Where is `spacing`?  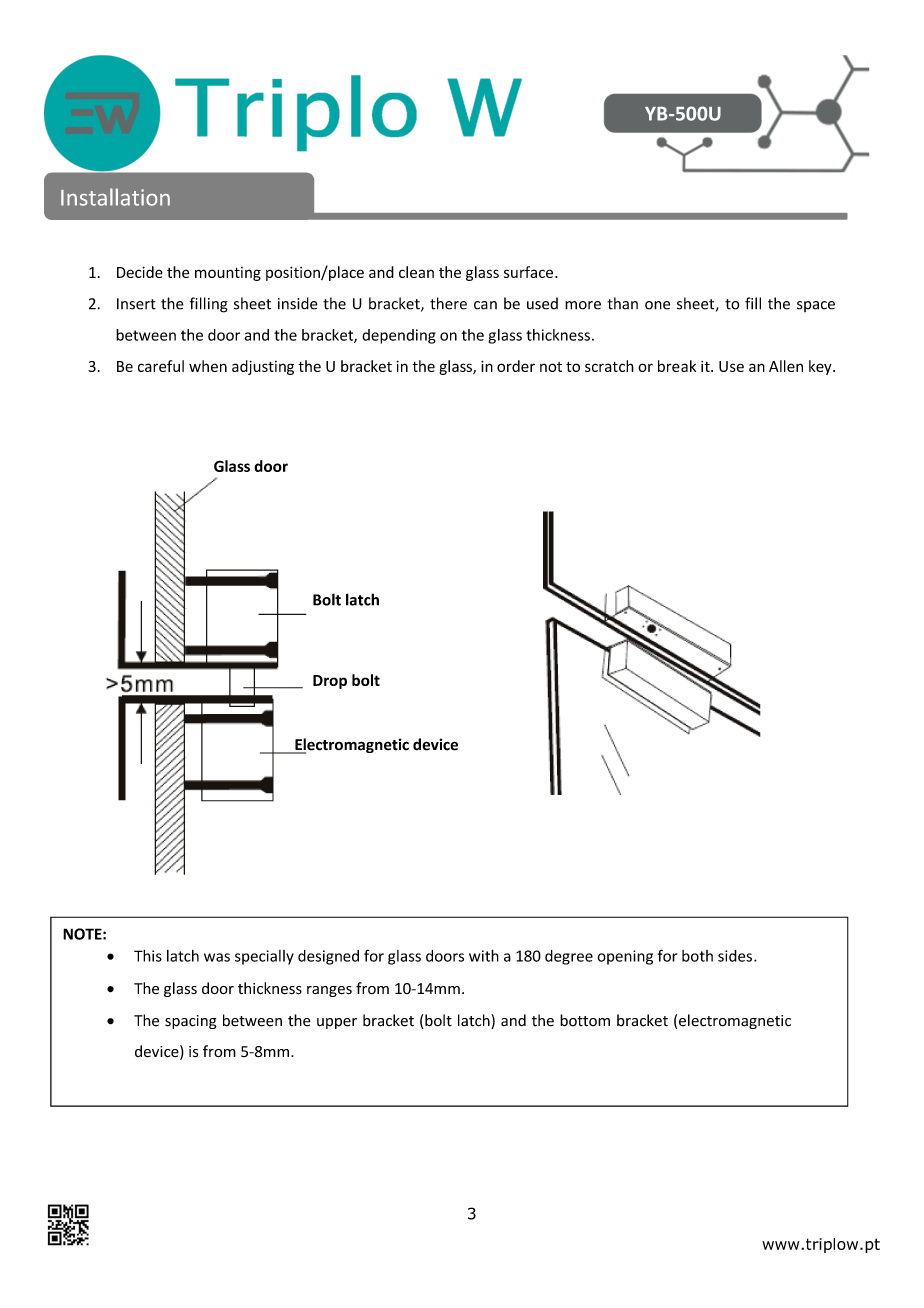 spacing is located at coordinates (191, 1022).
